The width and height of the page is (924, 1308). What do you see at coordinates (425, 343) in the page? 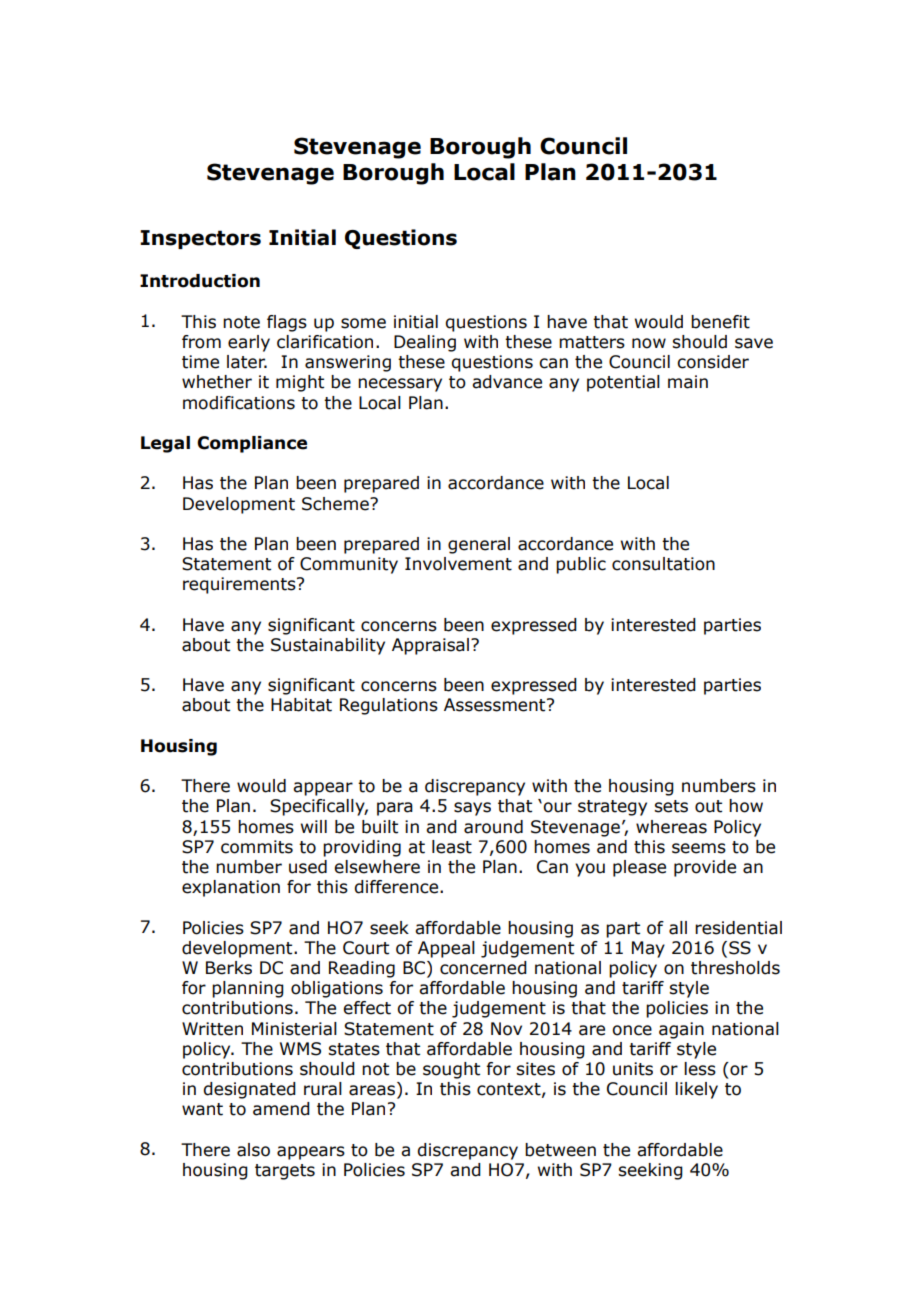
I see `Dealing` at bounding box center [425, 343].
